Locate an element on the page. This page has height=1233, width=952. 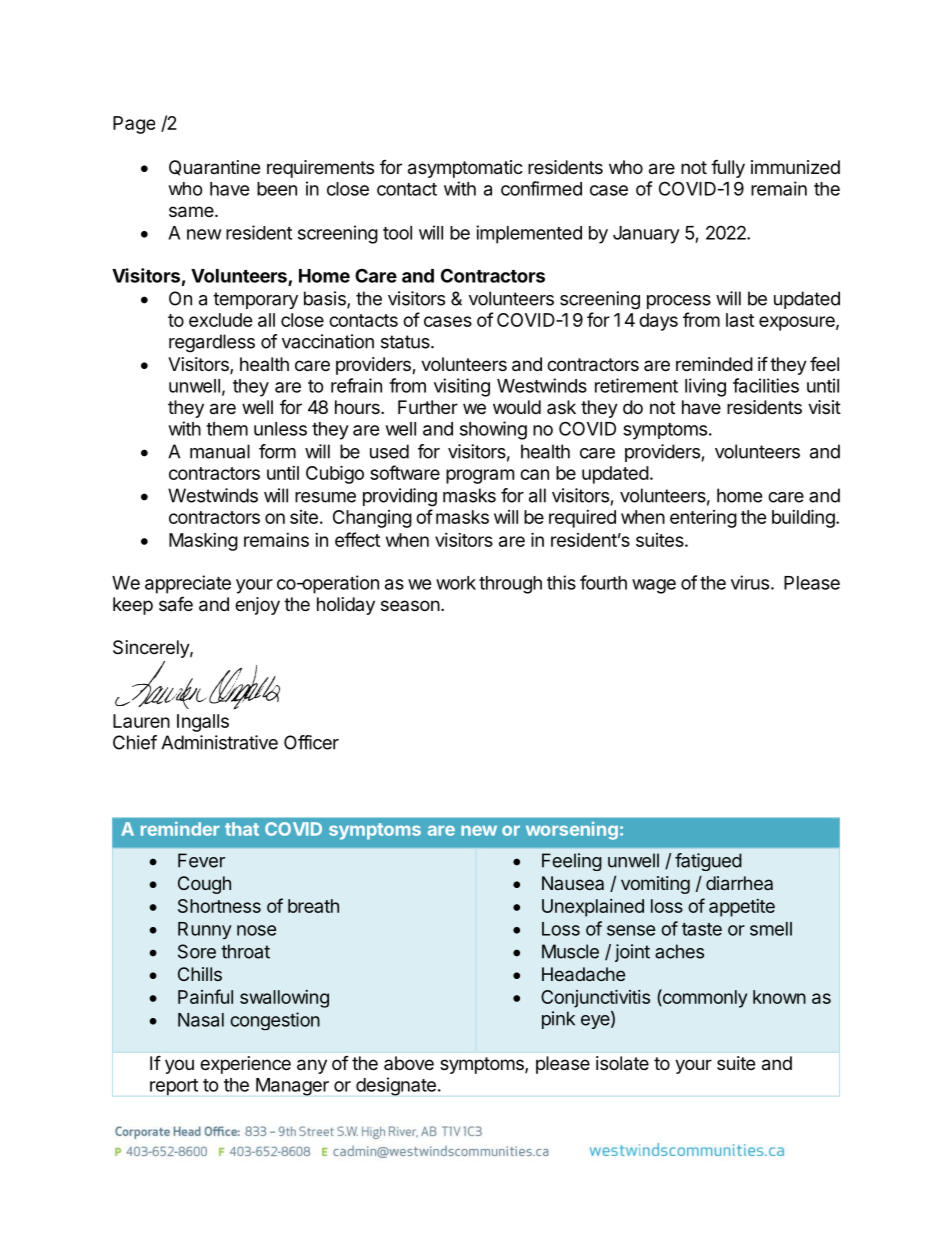
above is located at coordinates (409, 1063).
